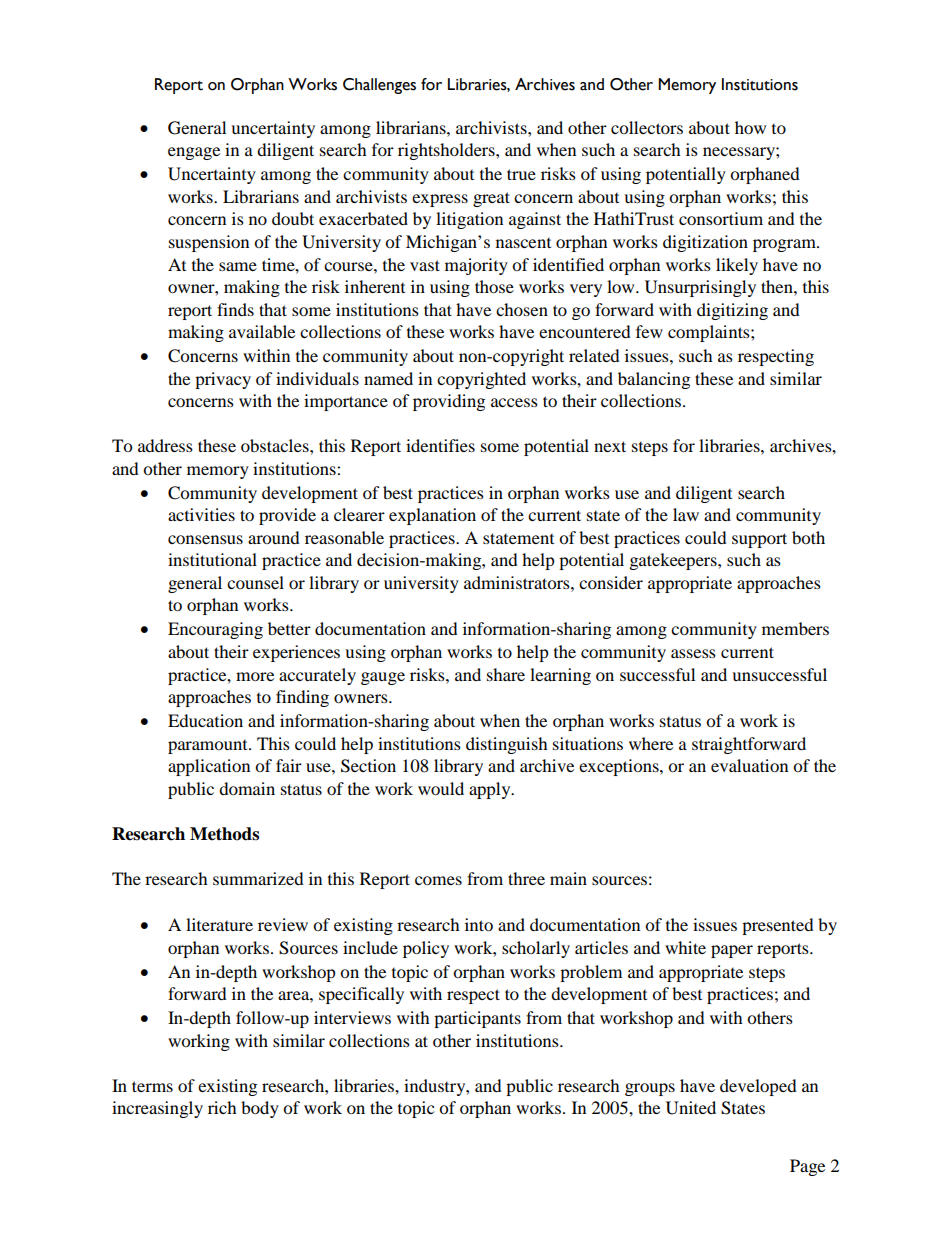  What do you see at coordinates (215, 630) in the screenshot?
I see `Encouraging` at bounding box center [215, 630].
